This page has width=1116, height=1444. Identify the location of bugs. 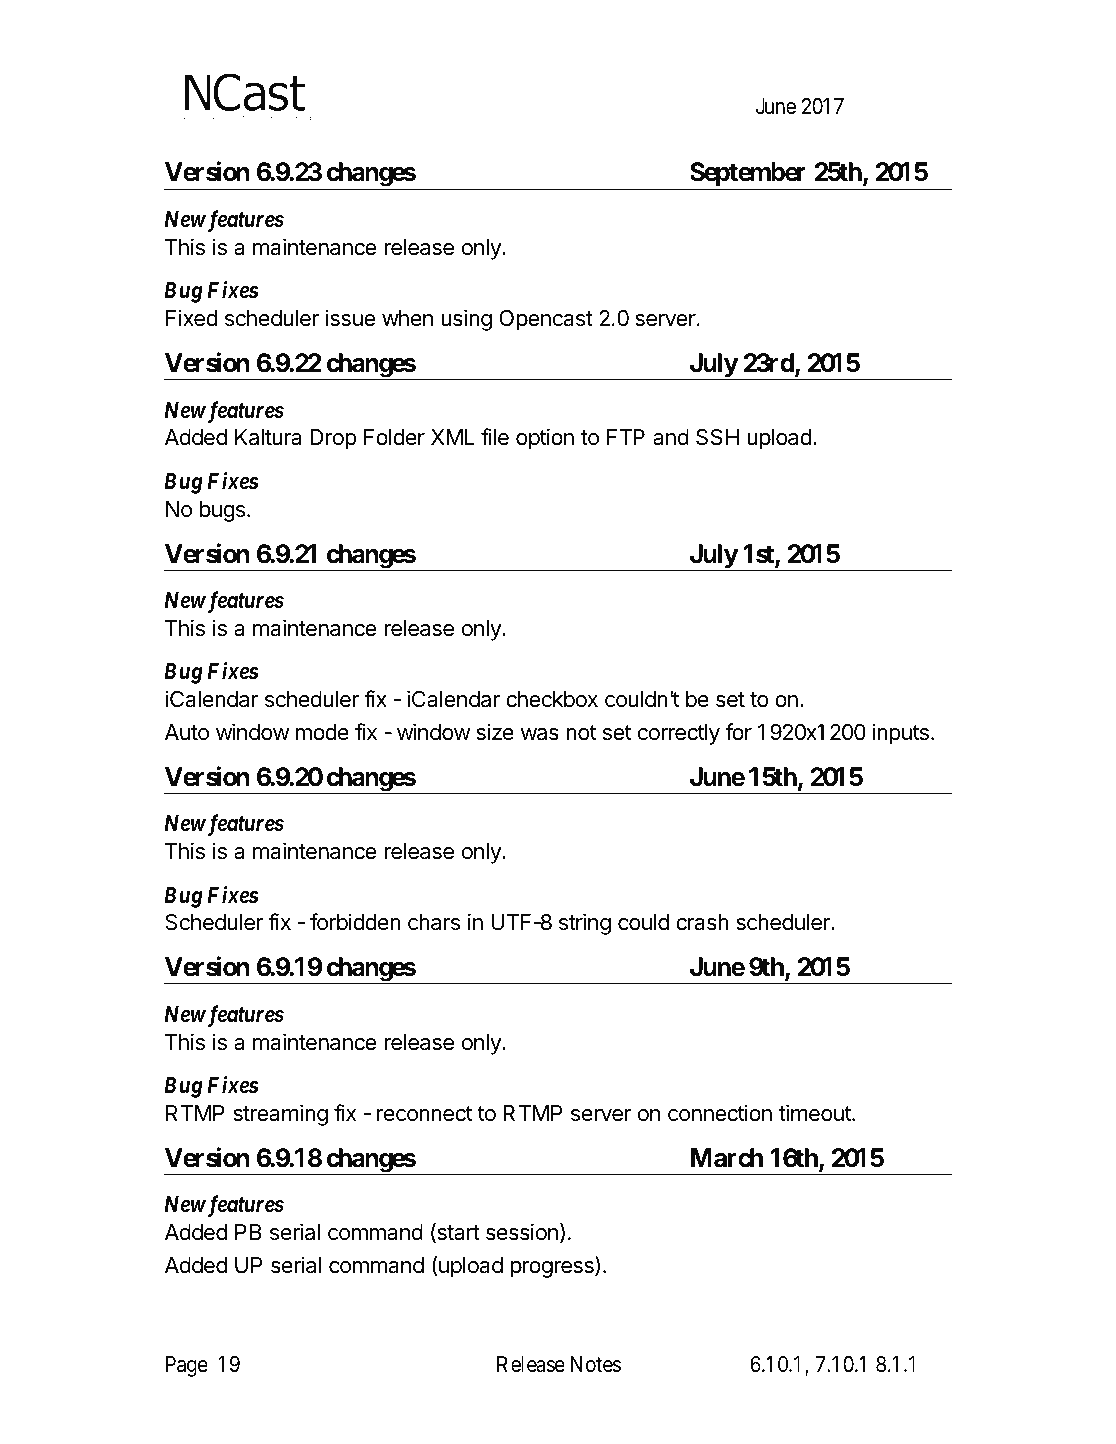
(222, 511).
